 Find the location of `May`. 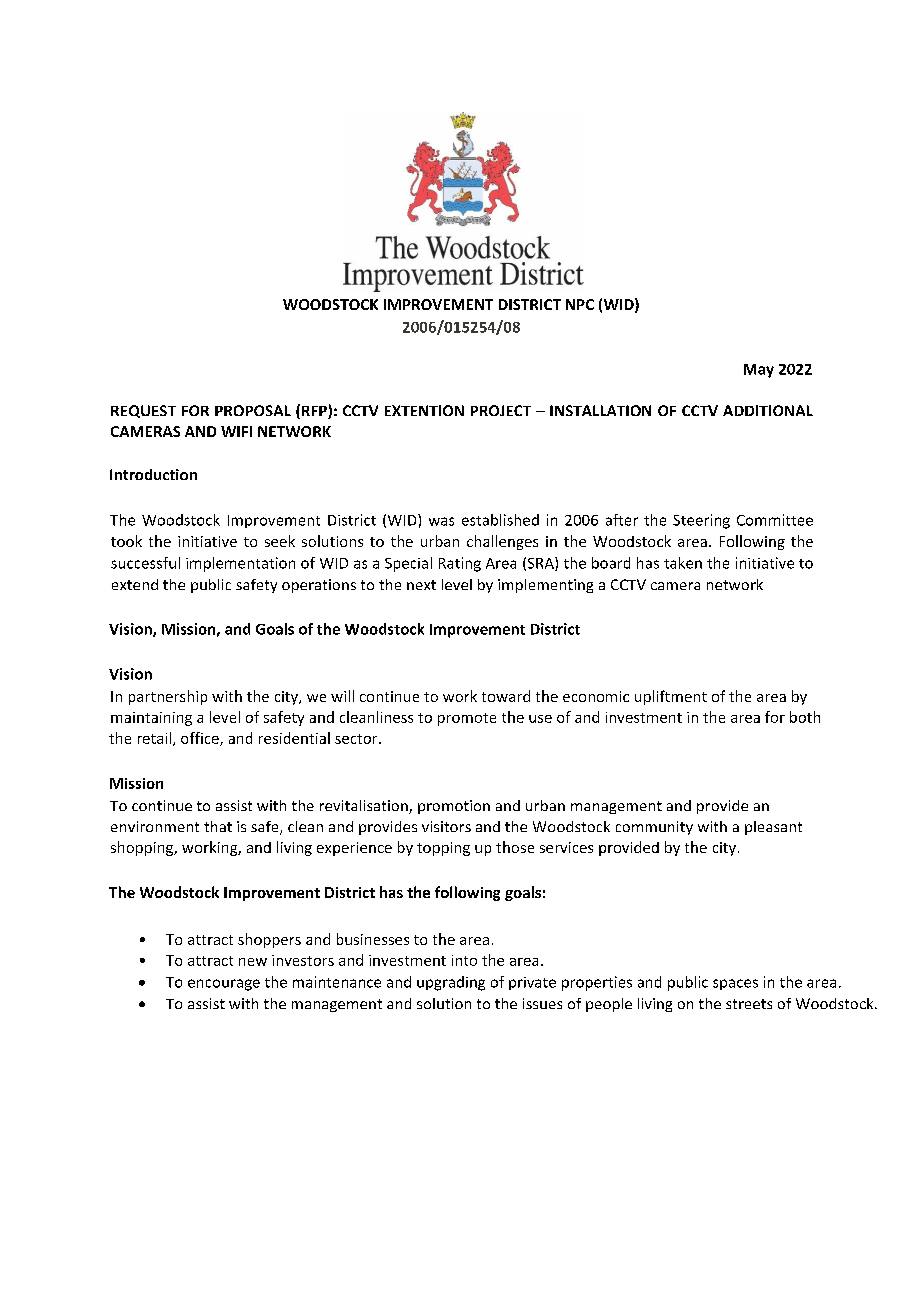

May is located at coordinates (759, 371).
